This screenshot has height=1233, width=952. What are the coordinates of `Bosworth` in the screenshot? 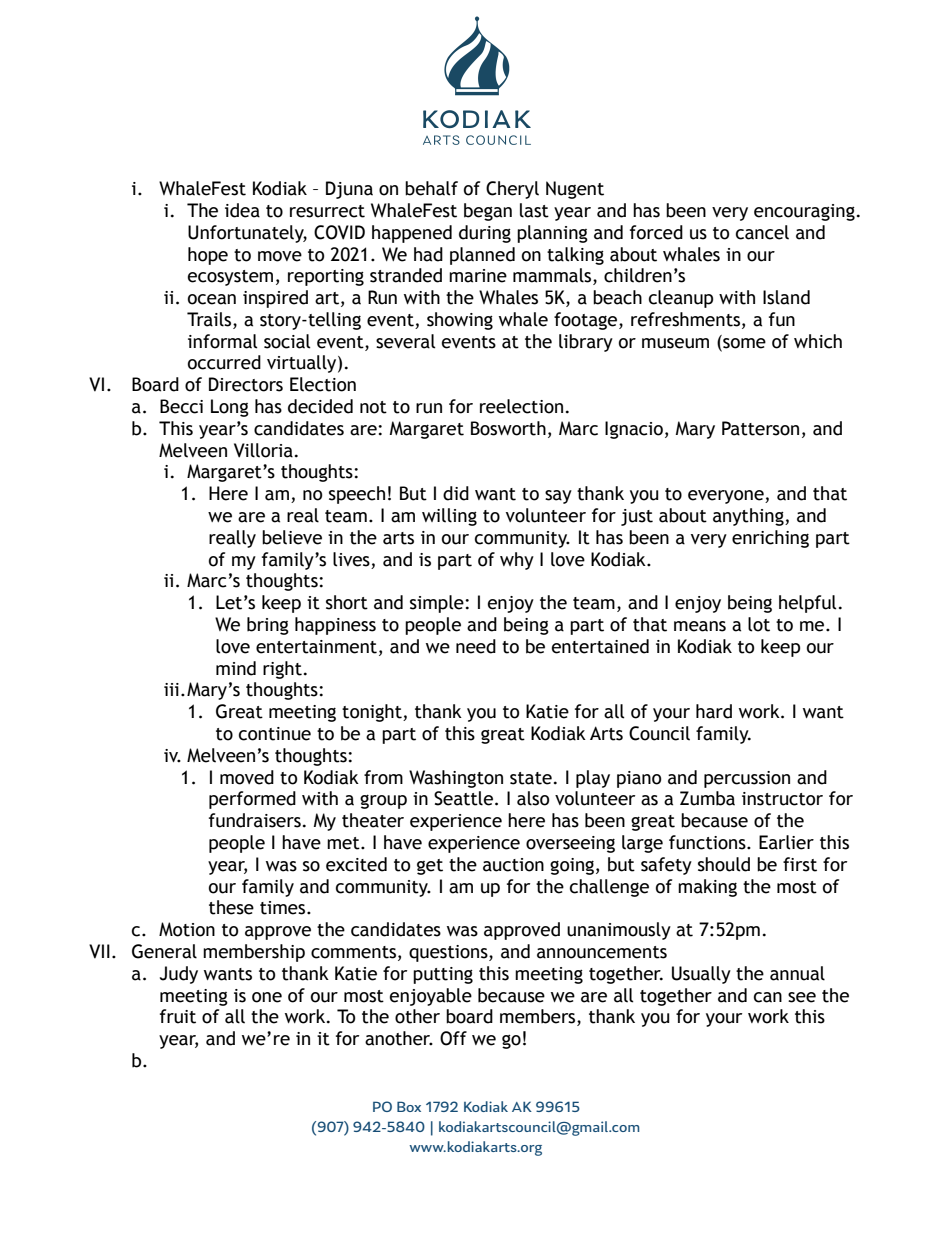 It's located at (508, 428).
